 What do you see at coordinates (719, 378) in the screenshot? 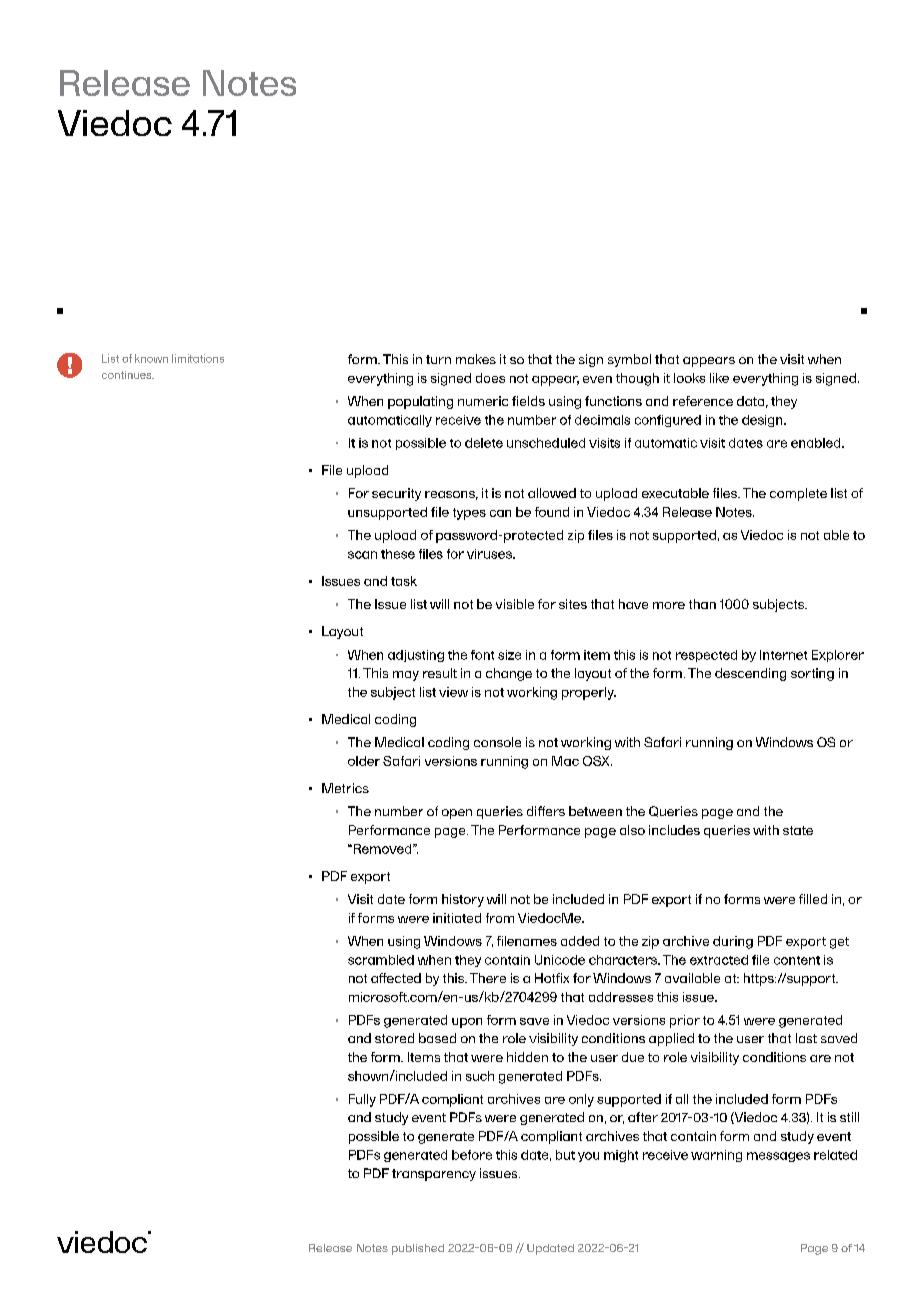
I see `like` at bounding box center [719, 378].
